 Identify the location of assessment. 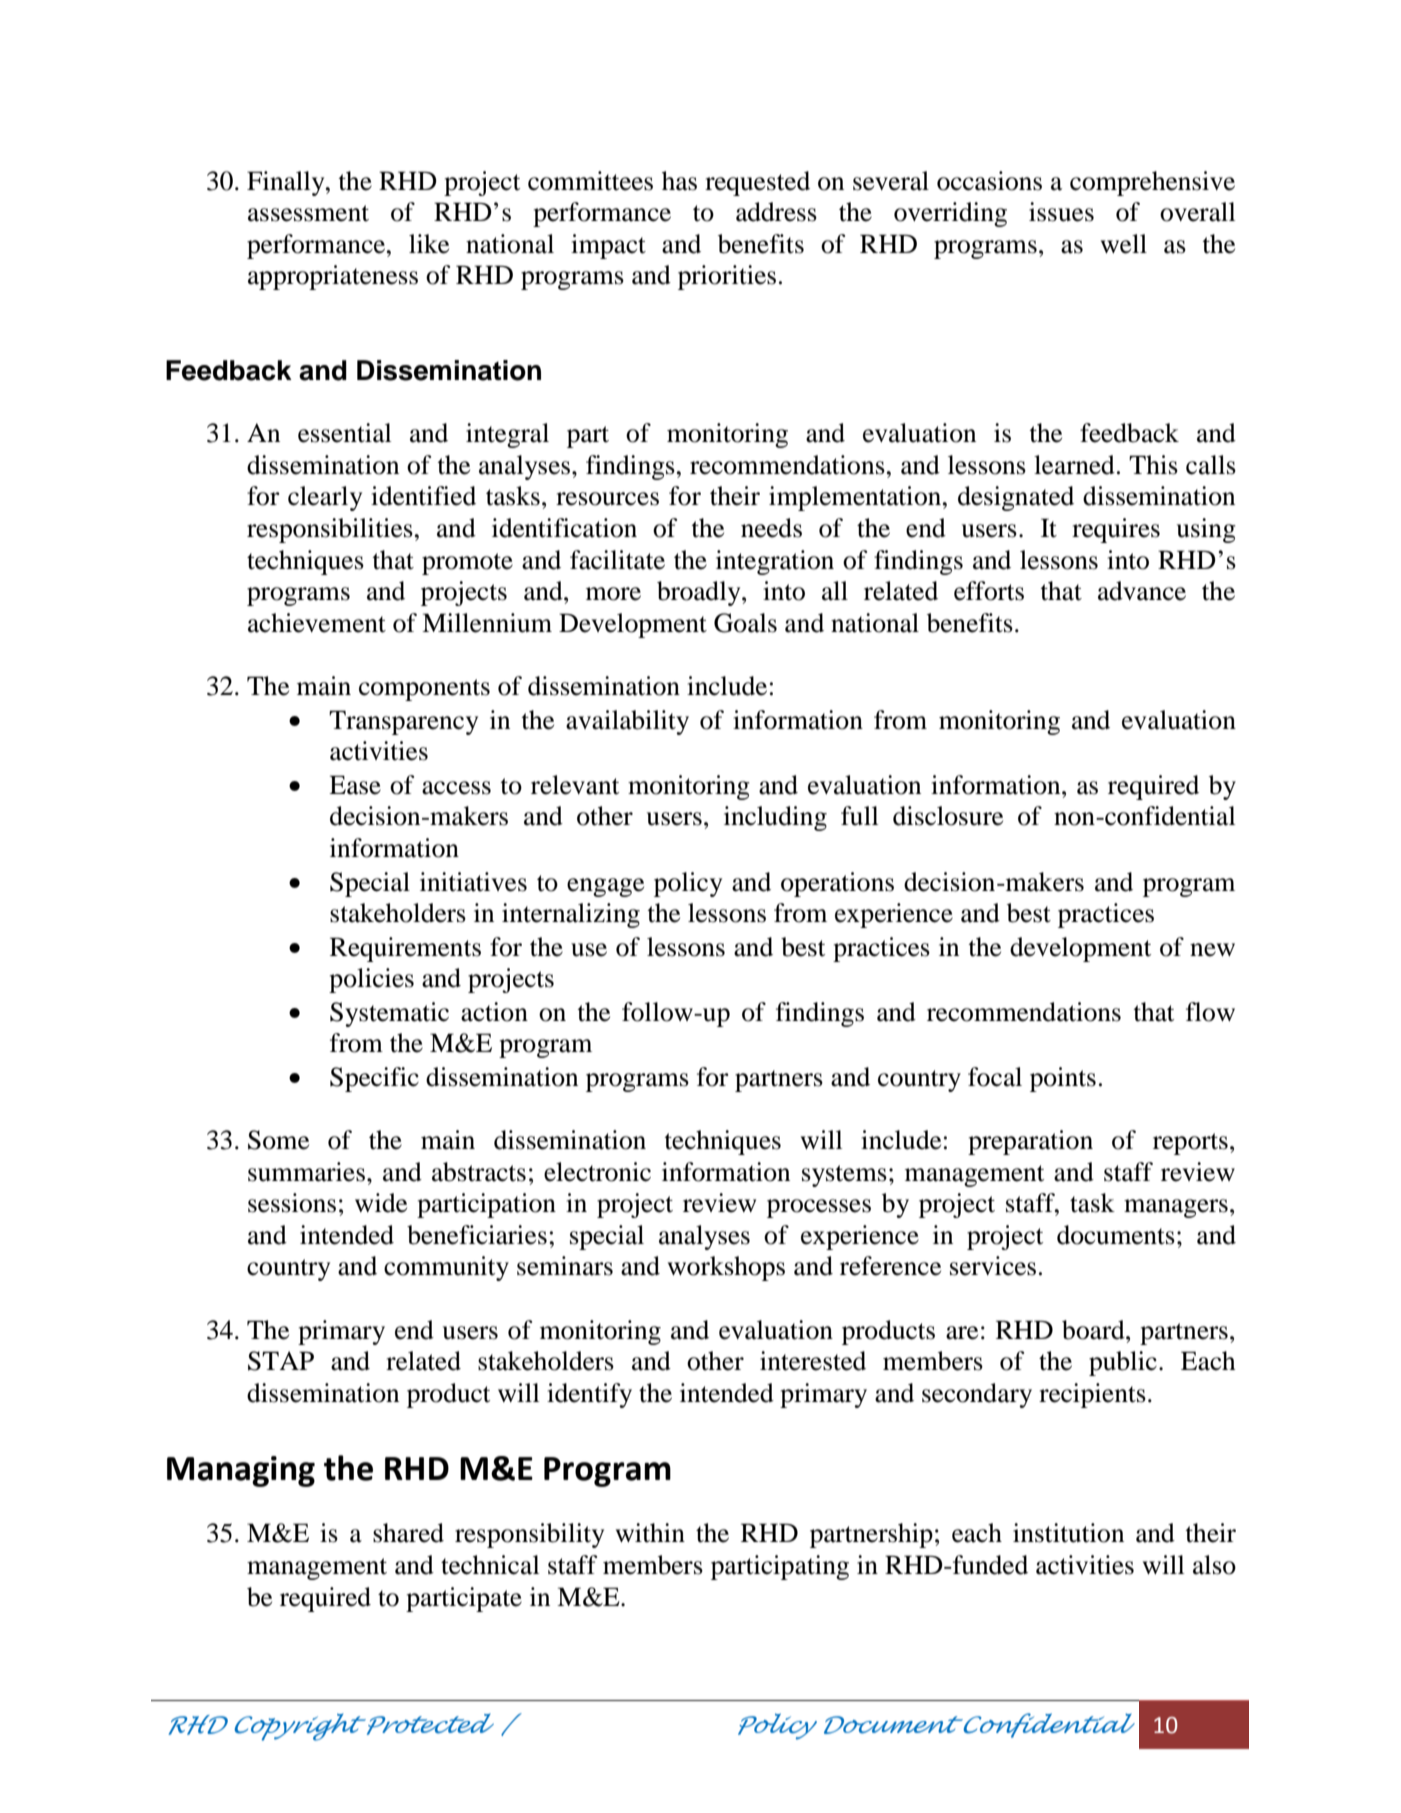
(308, 213).
